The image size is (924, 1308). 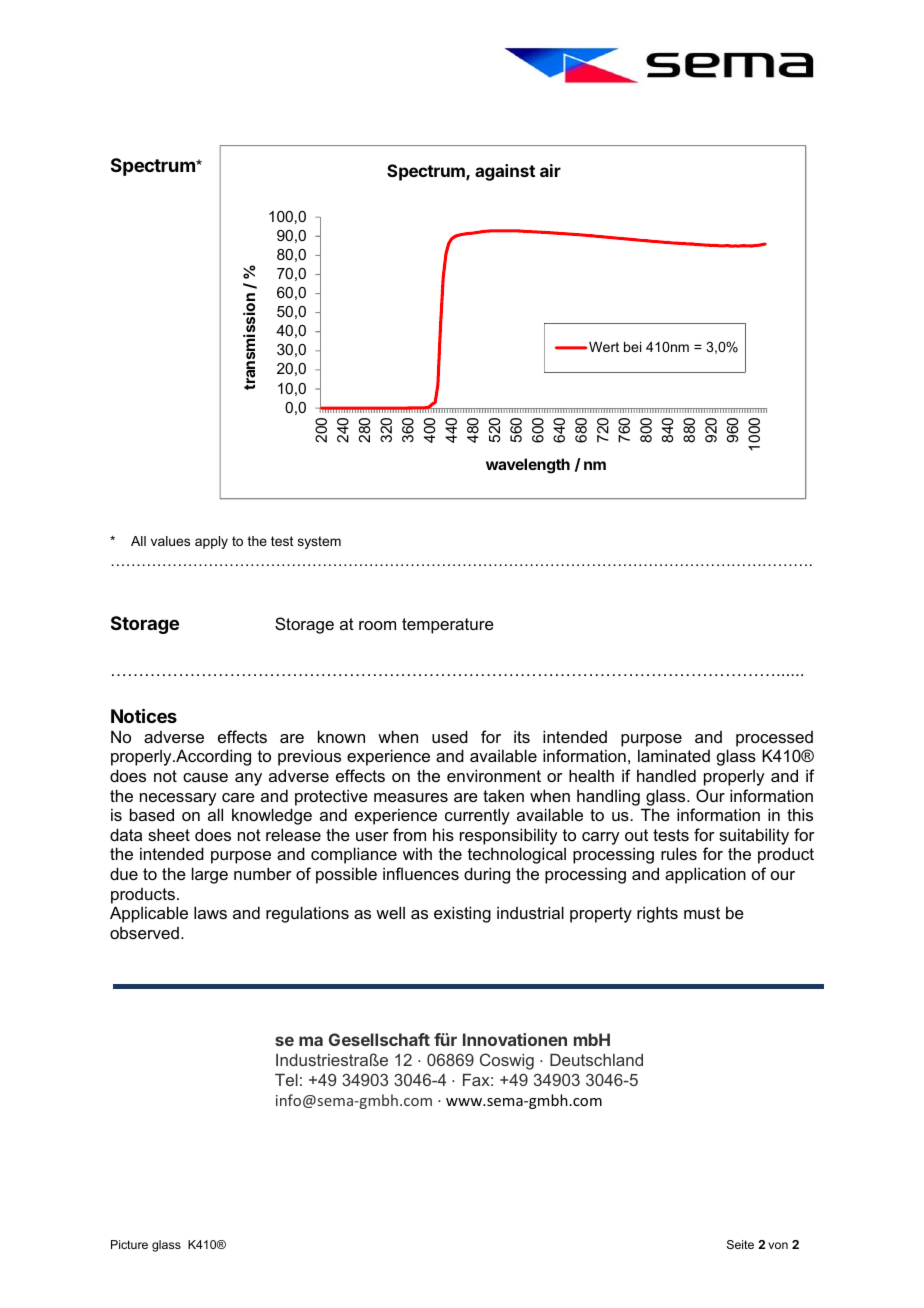 I want to click on wavelength, so click(x=528, y=466).
